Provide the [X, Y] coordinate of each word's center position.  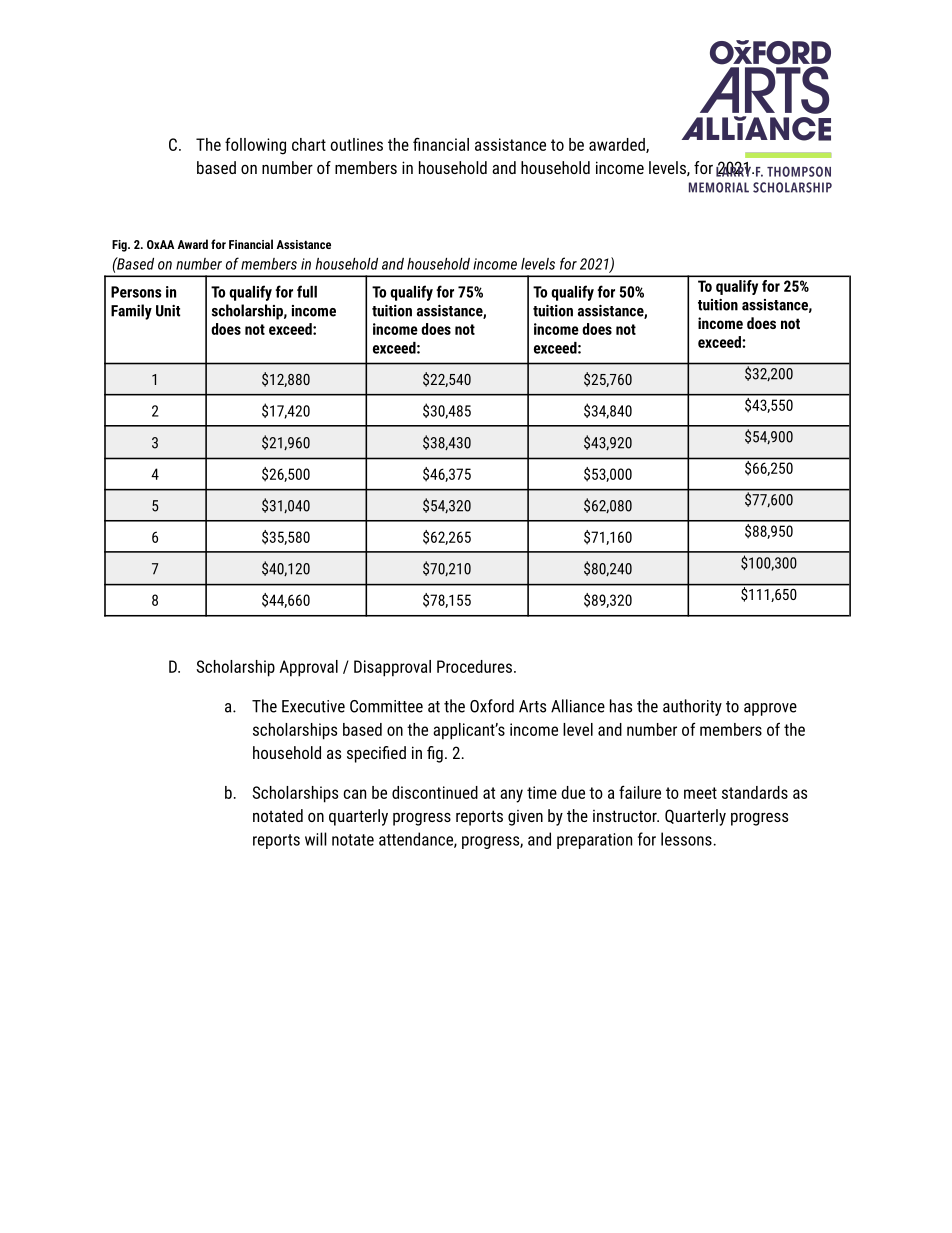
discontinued [435, 792]
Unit [168, 311]
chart [309, 144]
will [316, 839]
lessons [687, 839]
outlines [356, 144]
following [255, 146]
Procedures [474, 666]
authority [692, 707]
